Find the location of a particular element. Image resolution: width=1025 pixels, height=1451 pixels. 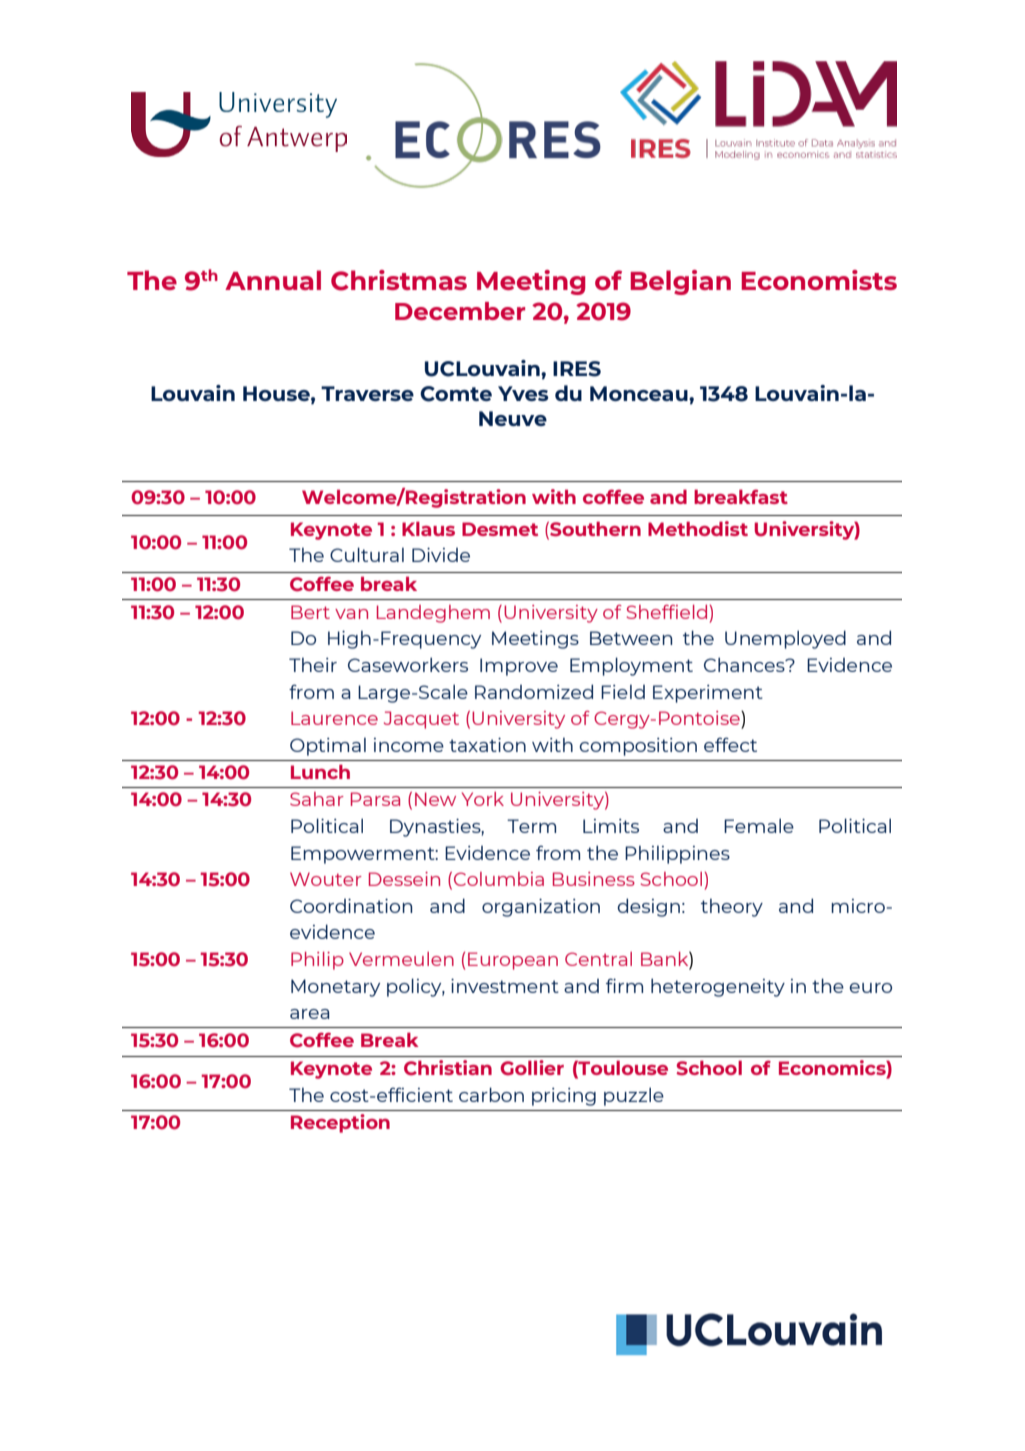

effect is located at coordinates (730, 744).
